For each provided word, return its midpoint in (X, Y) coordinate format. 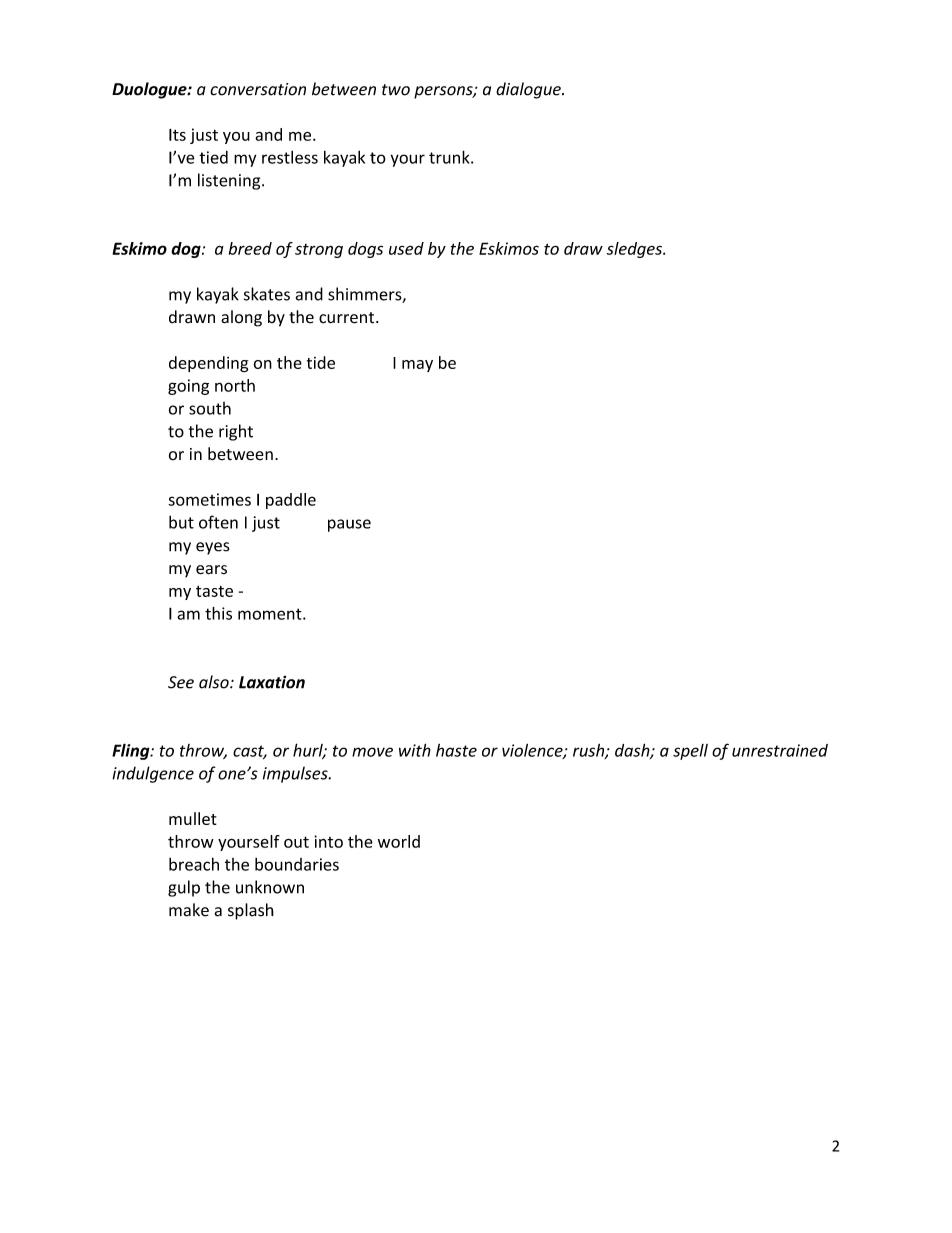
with (415, 750)
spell (690, 752)
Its (177, 135)
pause (349, 525)
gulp (184, 888)
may (417, 366)
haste (456, 750)
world (399, 841)
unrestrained (780, 750)
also (215, 682)
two (396, 90)
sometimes (209, 499)
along (241, 318)
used (406, 248)
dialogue (529, 90)
